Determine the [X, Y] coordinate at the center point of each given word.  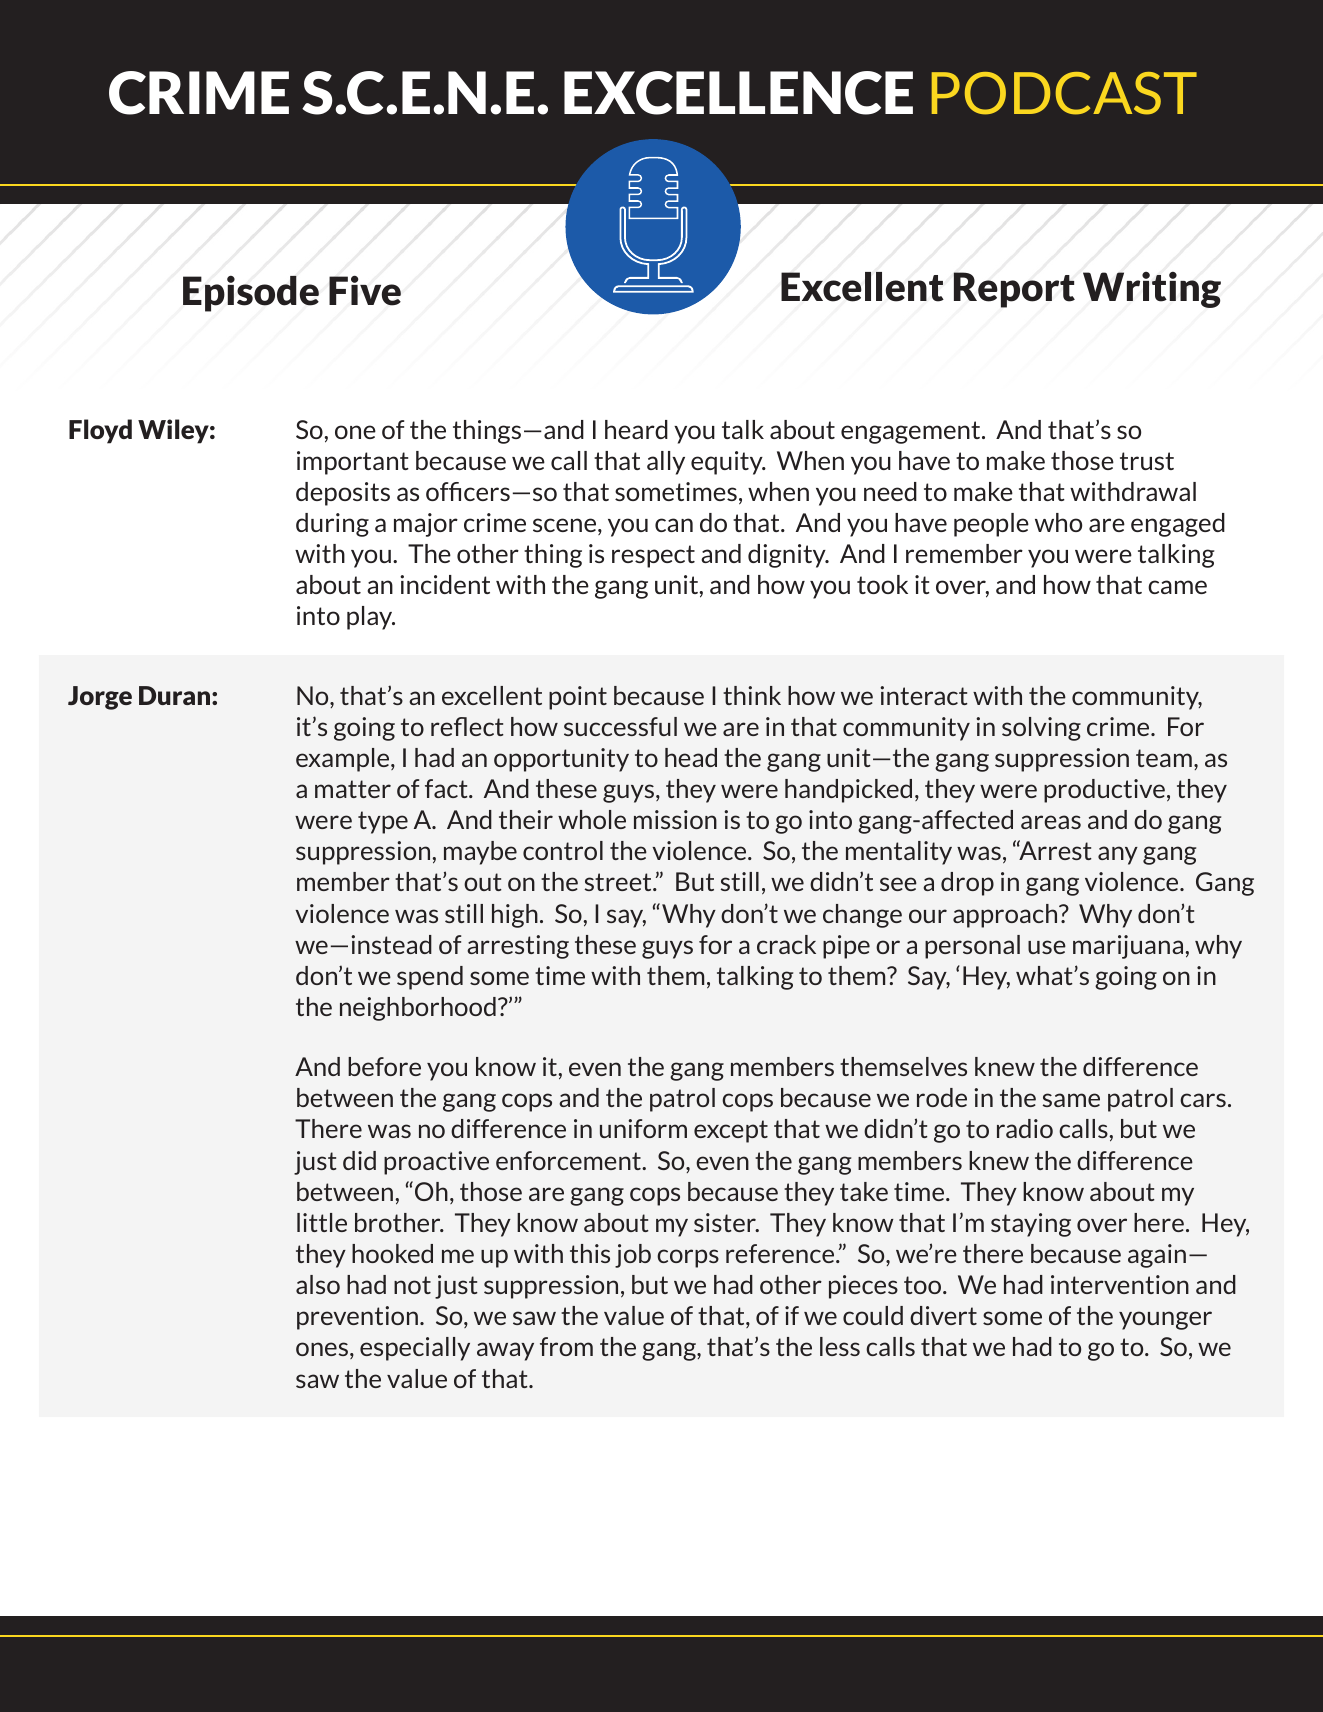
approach [1006, 916]
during [332, 525]
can [674, 525]
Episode [251, 294]
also [318, 1284]
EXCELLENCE [738, 93]
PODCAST [1064, 93]
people [991, 525]
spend [430, 978]
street [619, 882]
